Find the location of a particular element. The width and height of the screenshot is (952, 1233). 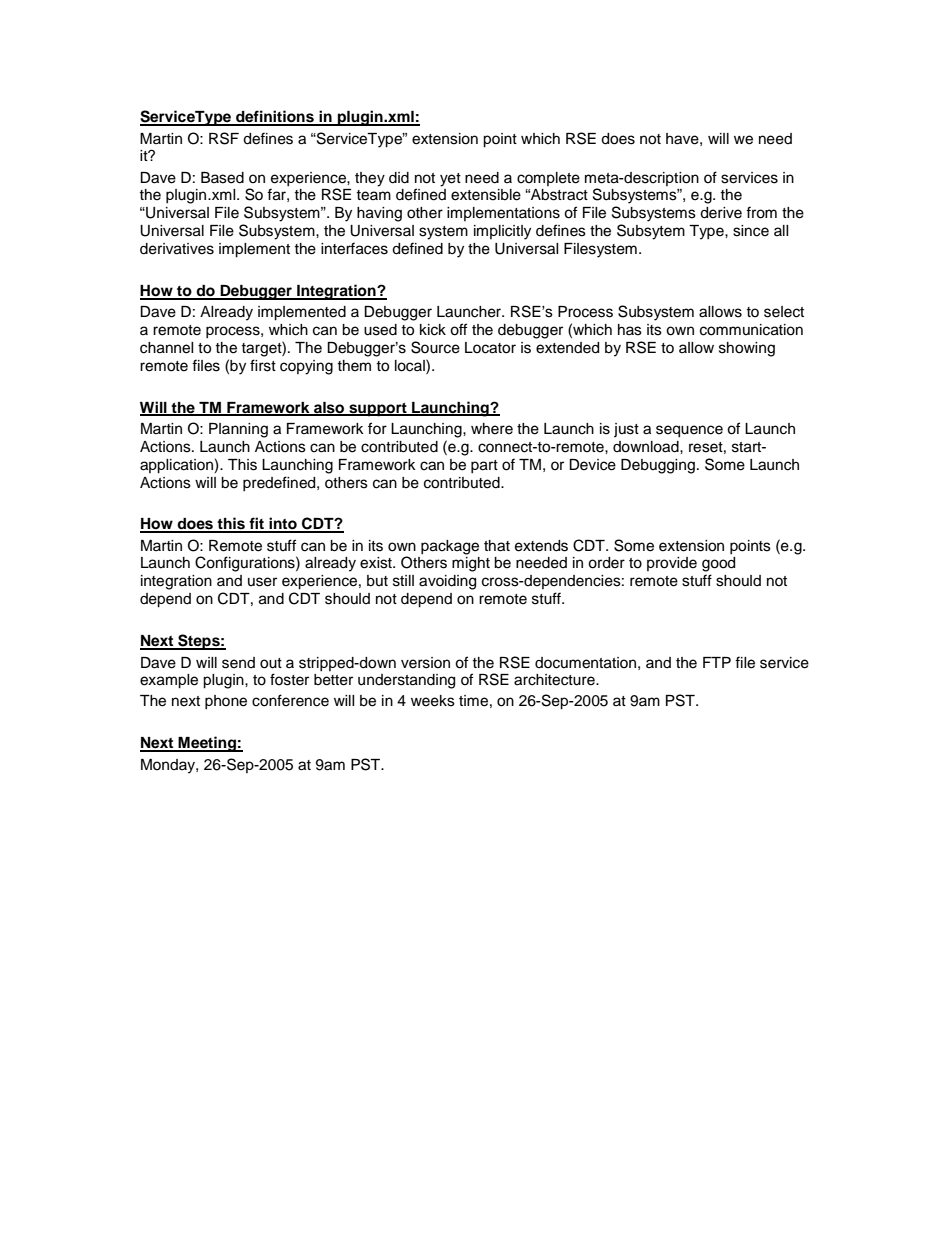

might is located at coordinates (471, 564).
